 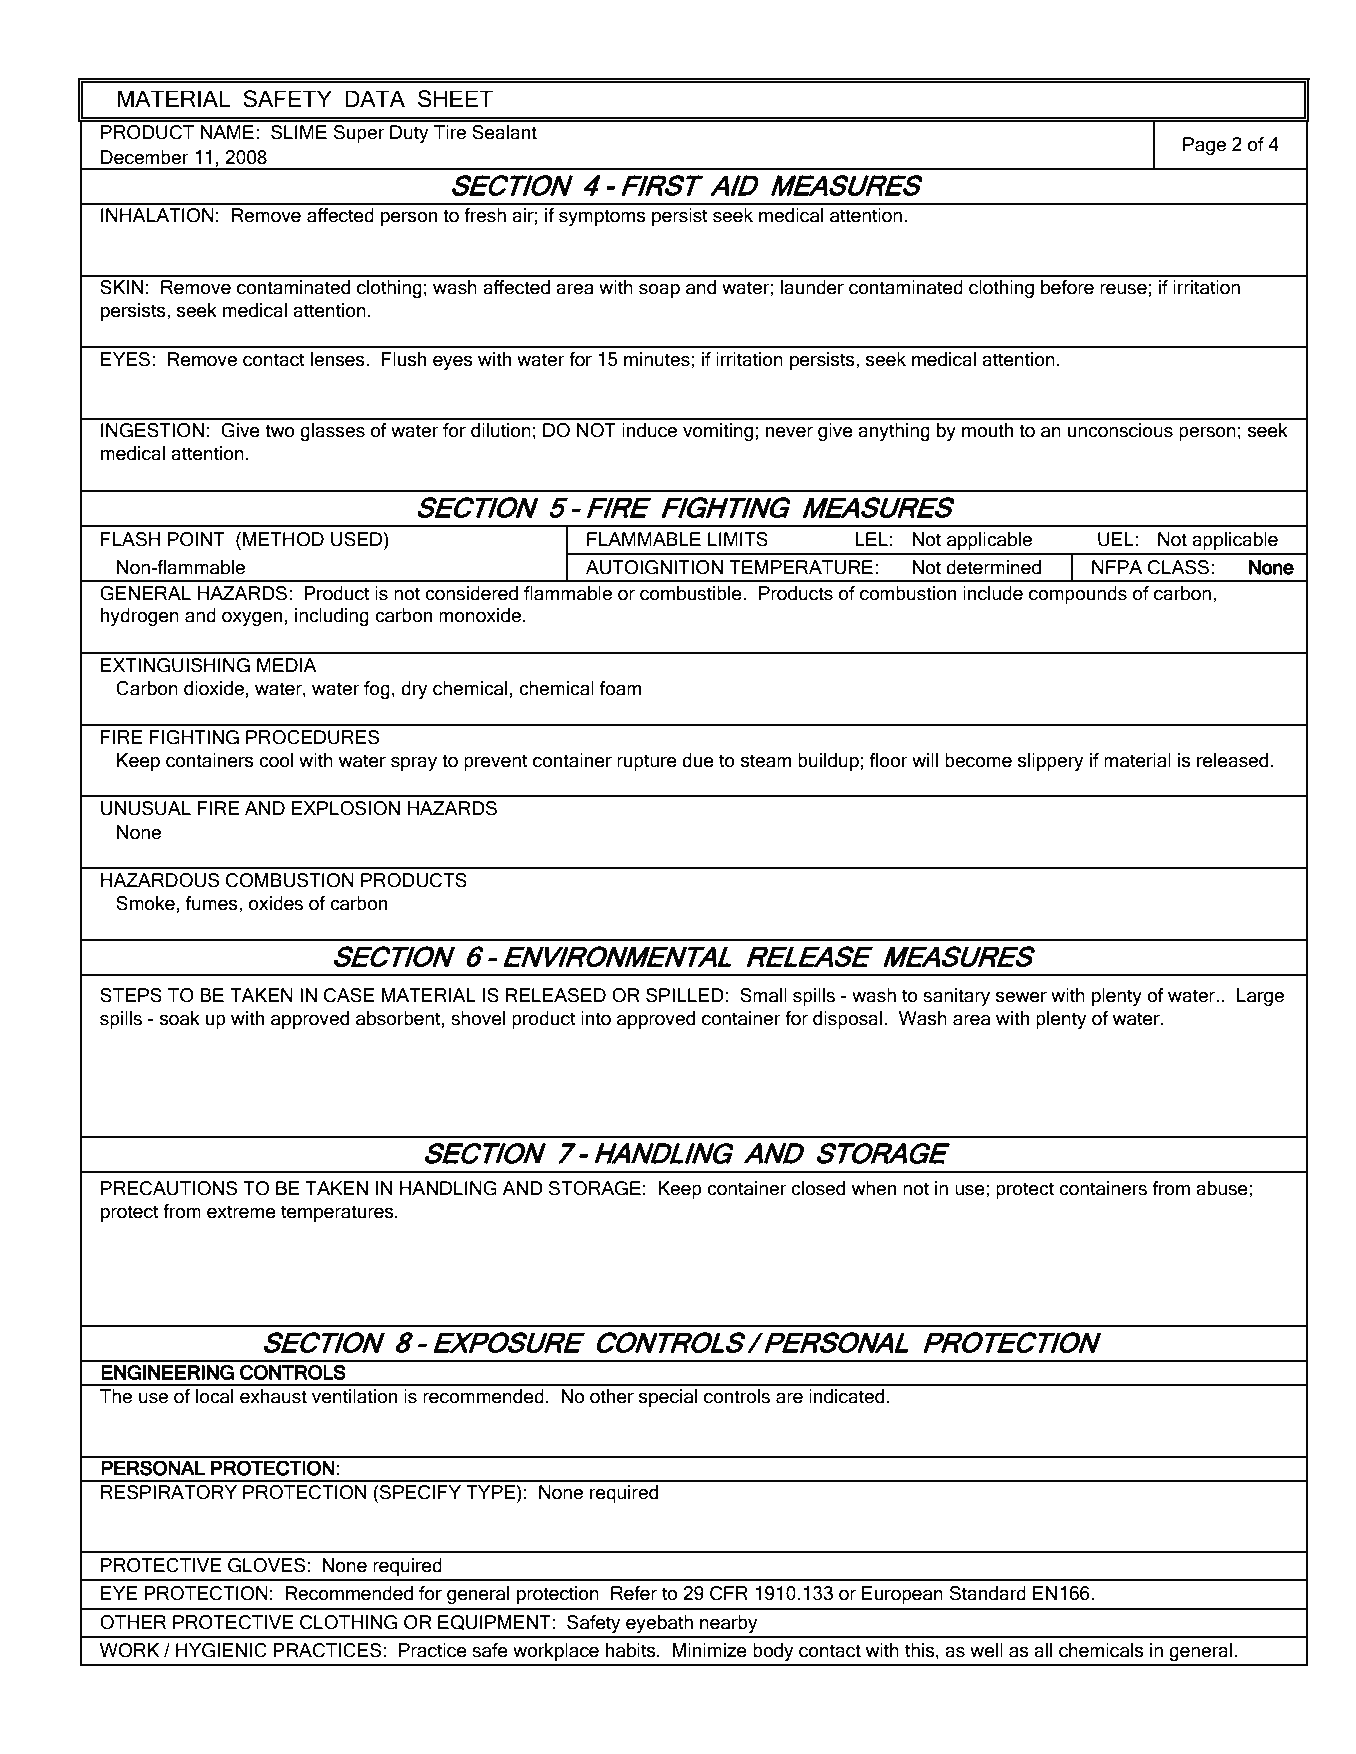 I want to click on HYGIENIC, so click(x=221, y=1650).
